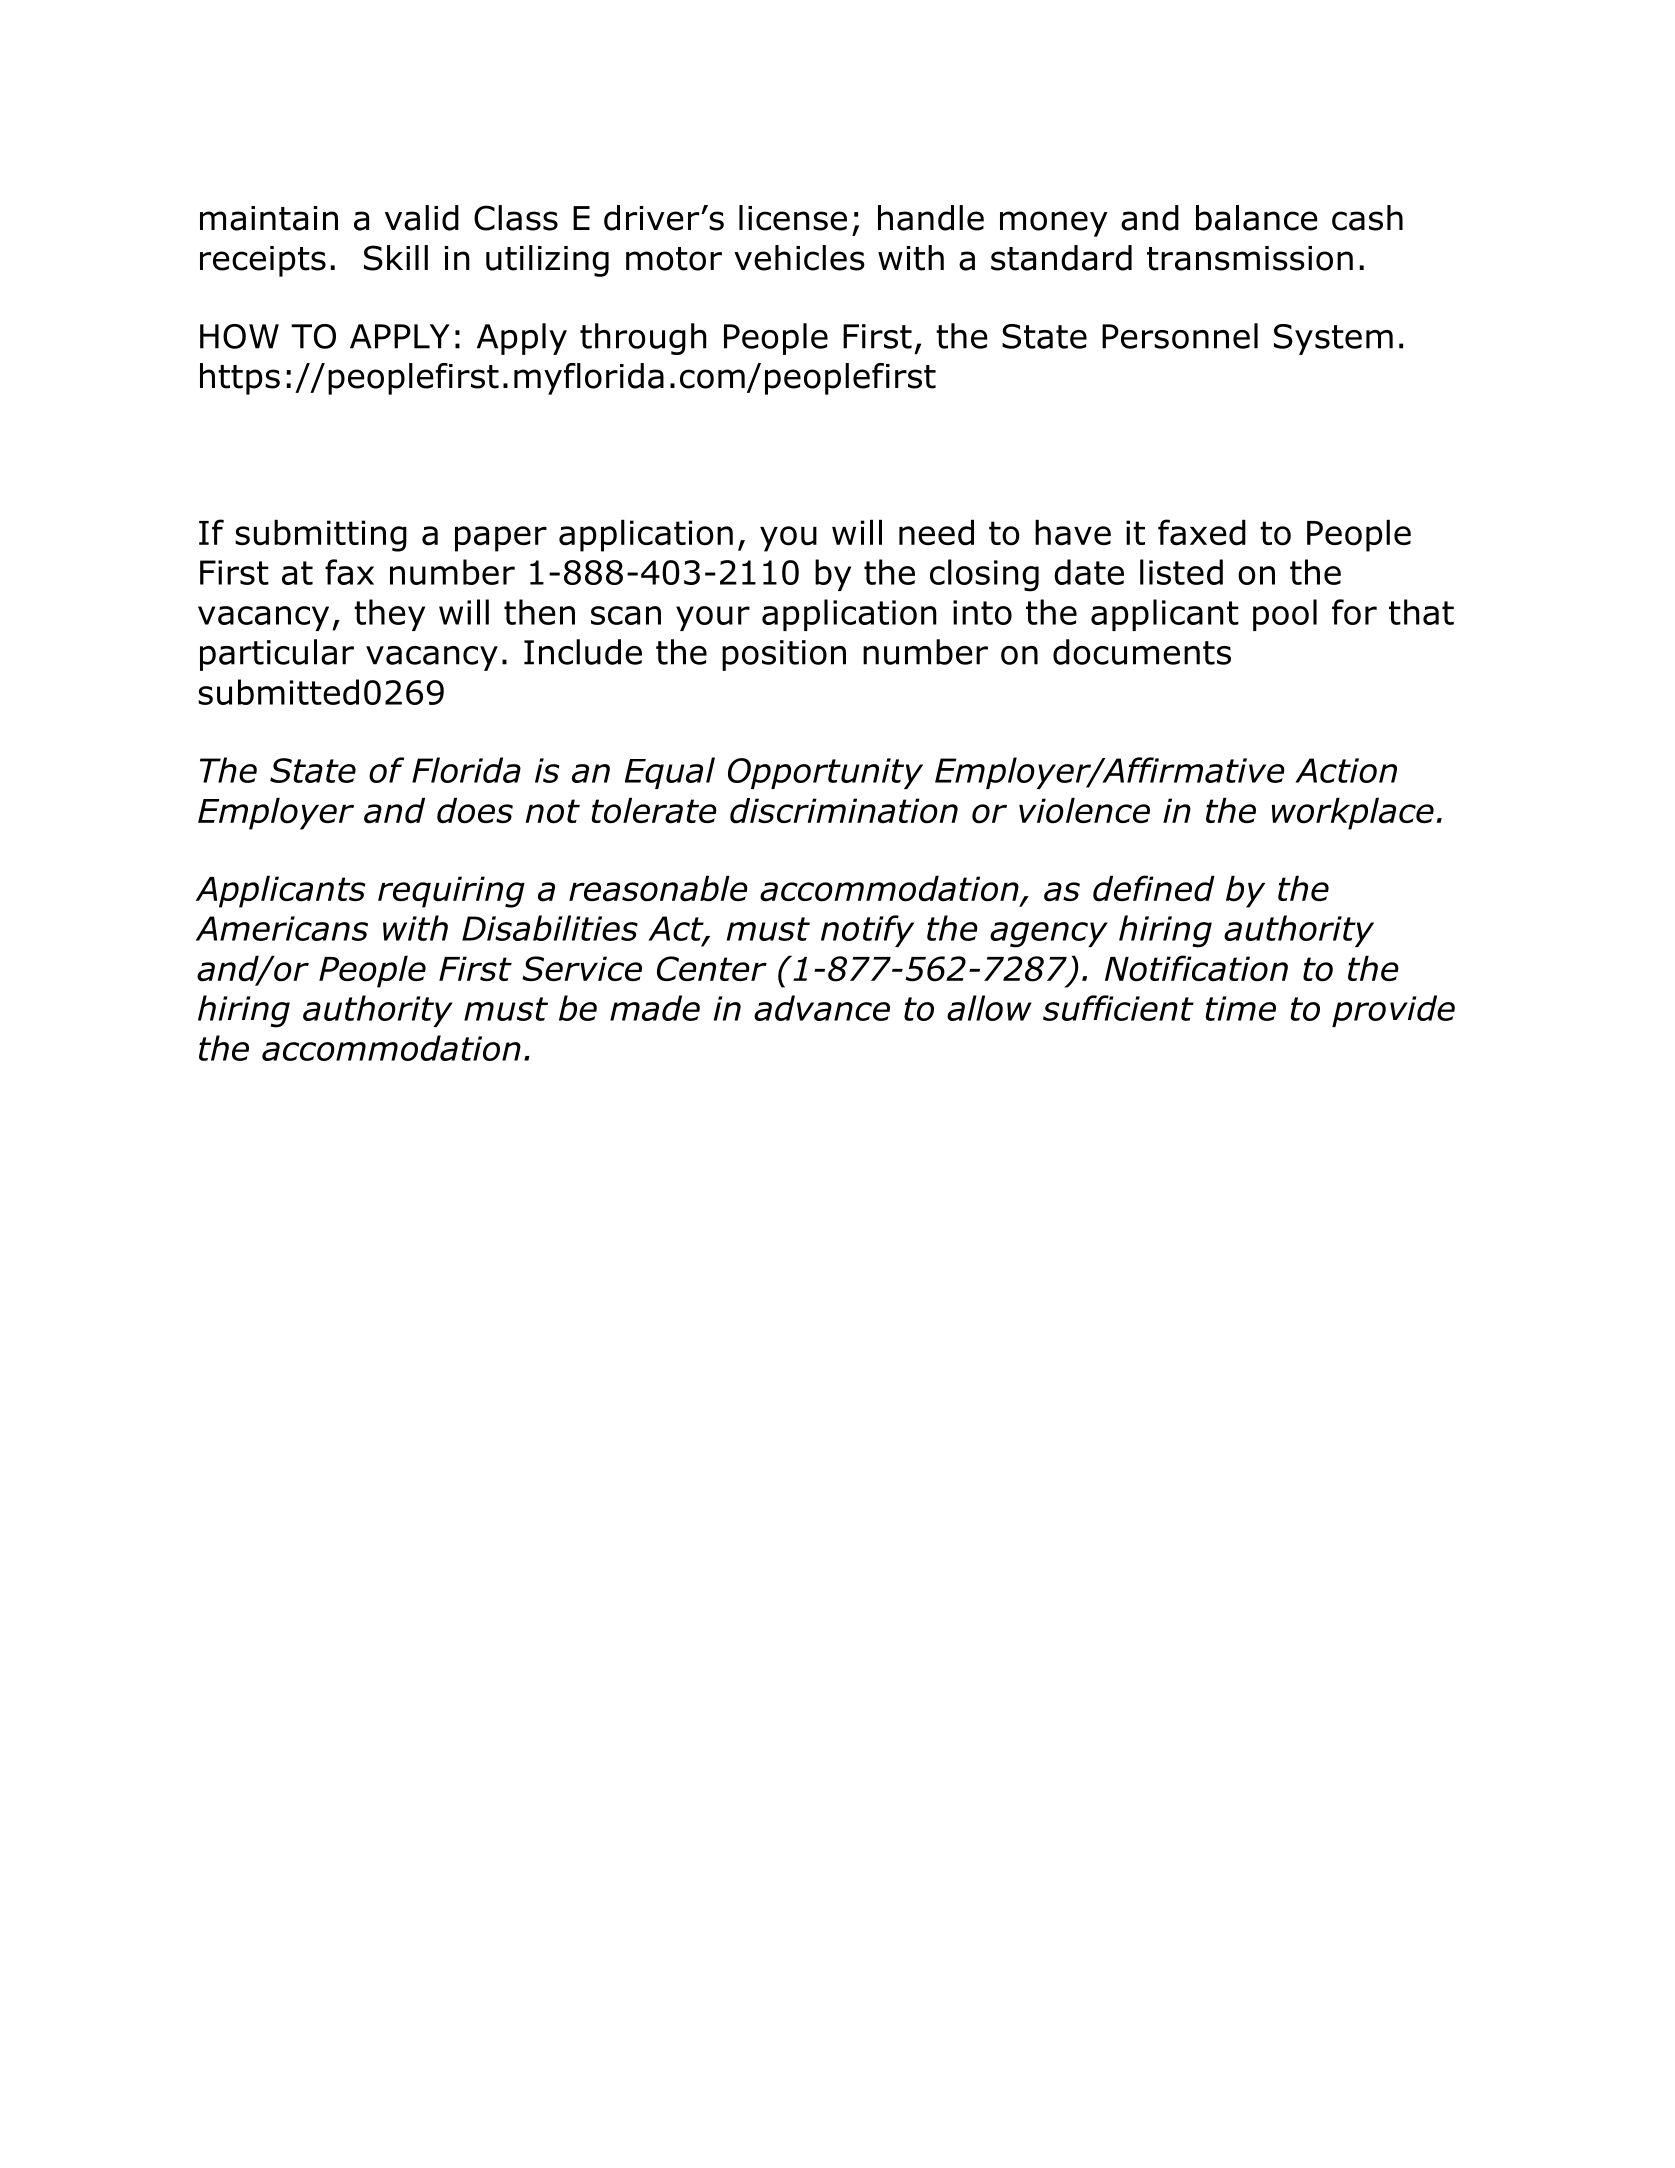 This screenshot has height=2168, width=1675. I want to click on vehicles, so click(799, 258).
